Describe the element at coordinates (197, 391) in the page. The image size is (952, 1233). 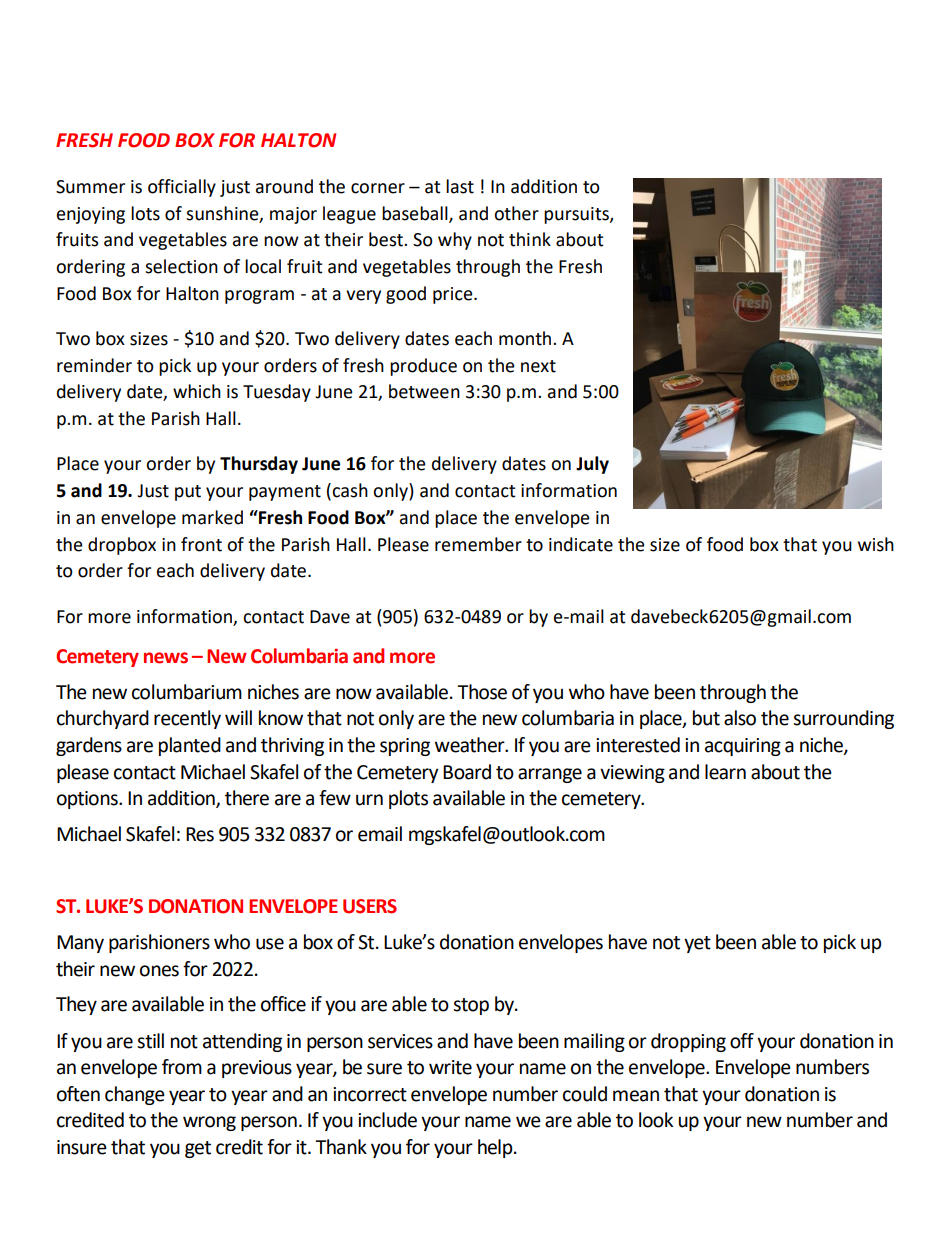
I see `which` at that location.
